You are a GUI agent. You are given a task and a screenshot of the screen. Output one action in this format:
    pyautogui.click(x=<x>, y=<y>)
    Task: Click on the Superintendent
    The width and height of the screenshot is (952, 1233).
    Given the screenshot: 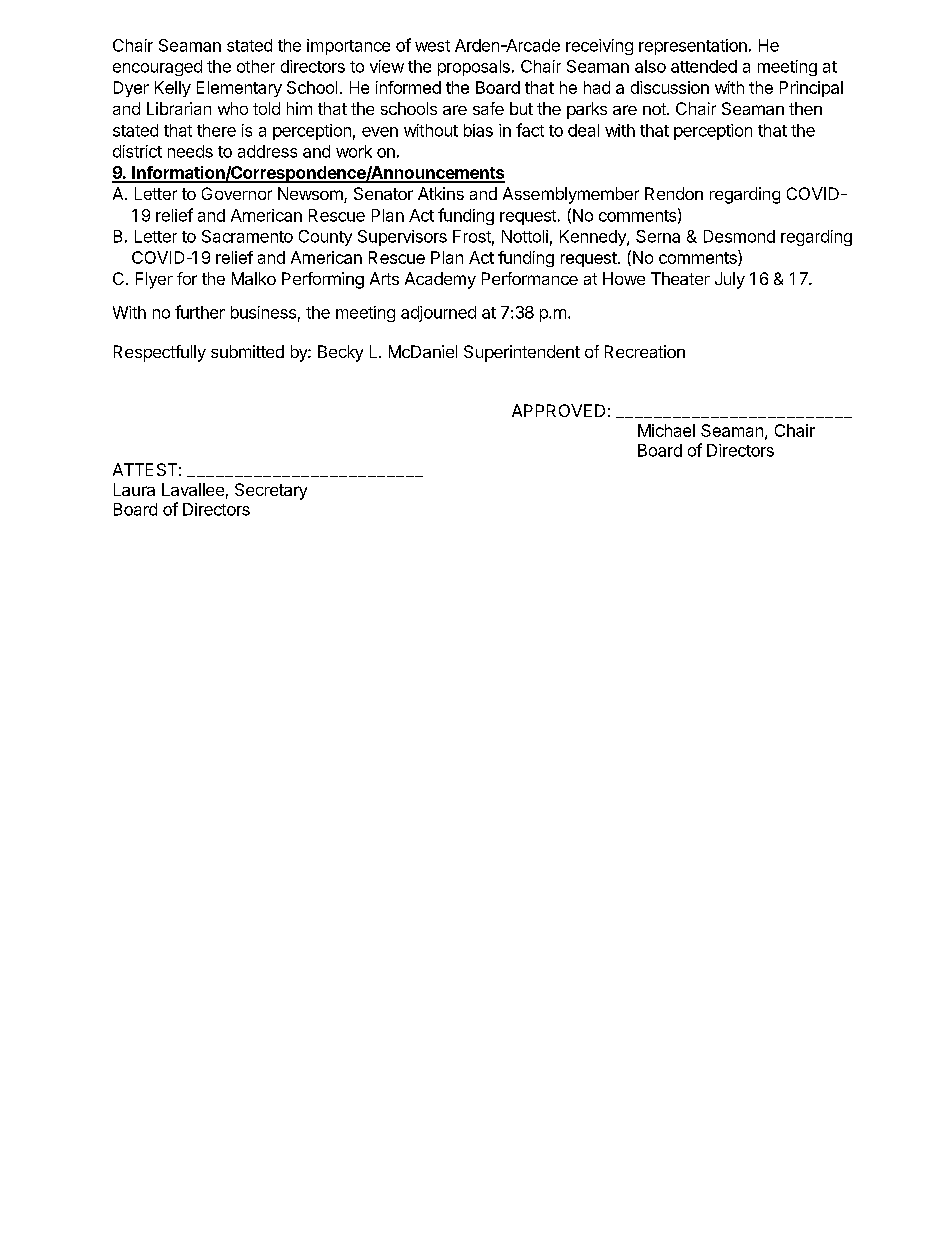 What is the action you would take?
    pyautogui.click(x=522, y=353)
